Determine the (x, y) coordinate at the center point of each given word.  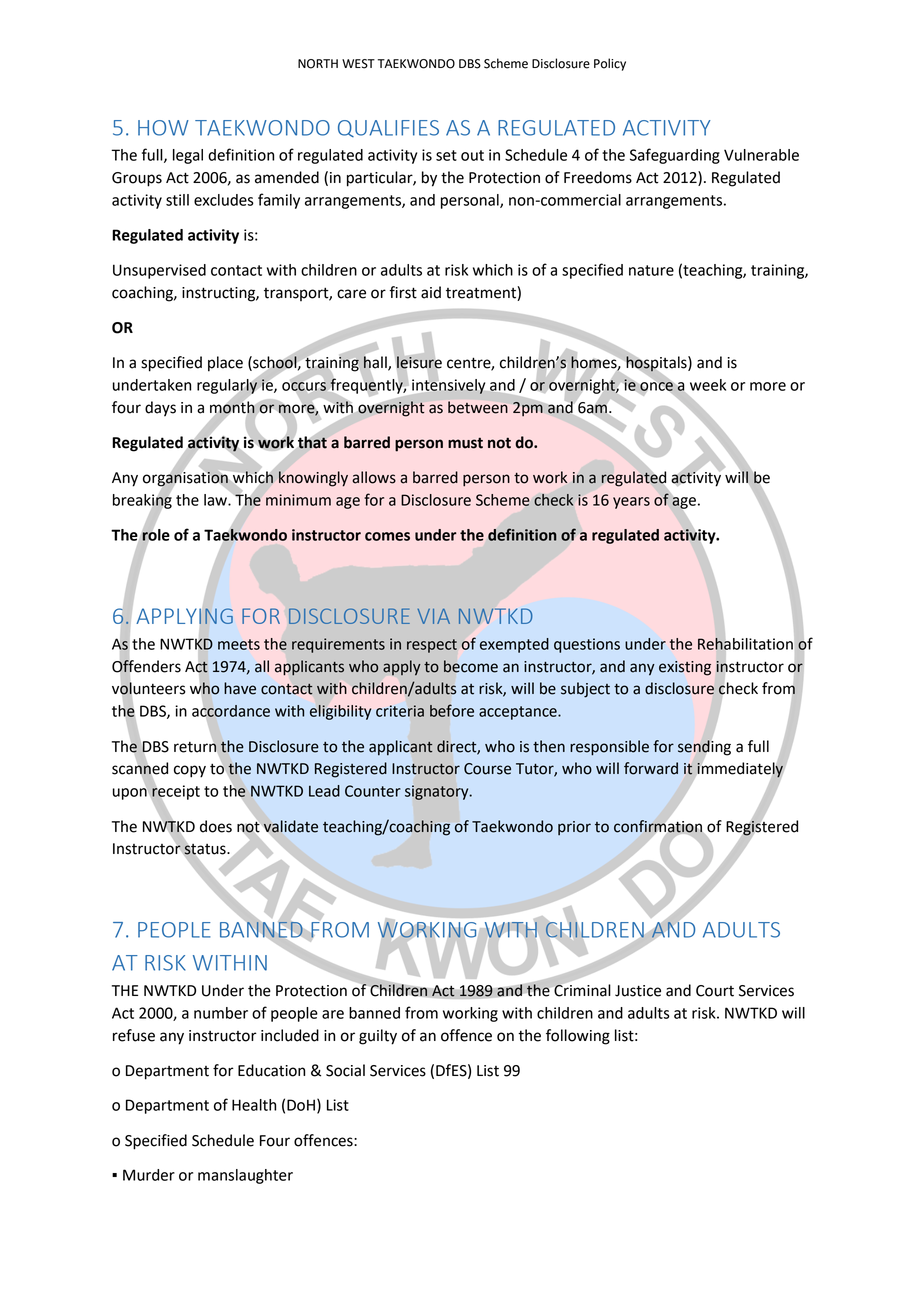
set (446, 155)
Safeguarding (675, 156)
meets (239, 644)
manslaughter (245, 1176)
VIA (433, 616)
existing (685, 668)
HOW (163, 128)
